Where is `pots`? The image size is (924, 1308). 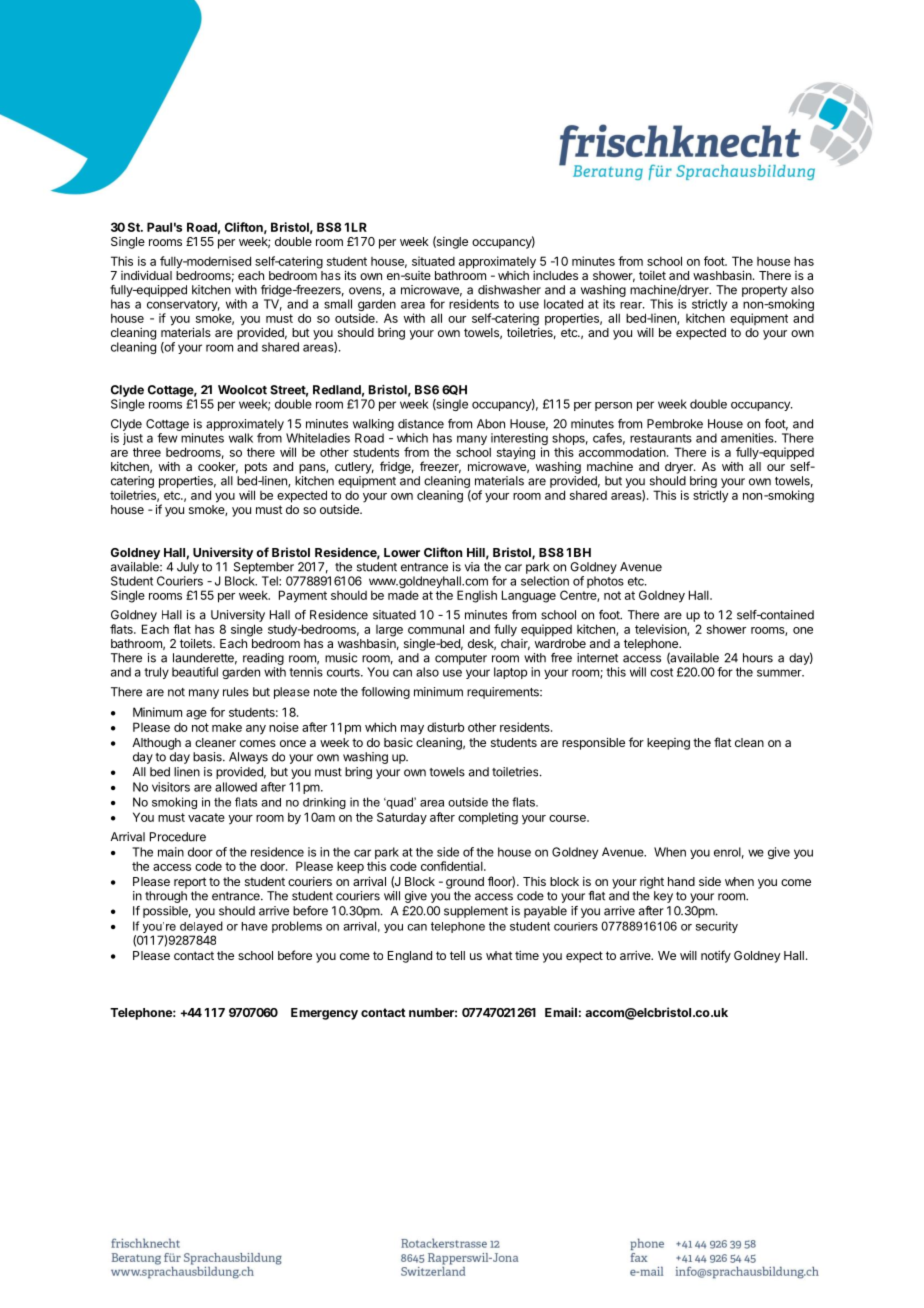
pots is located at coordinates (256, 468).
